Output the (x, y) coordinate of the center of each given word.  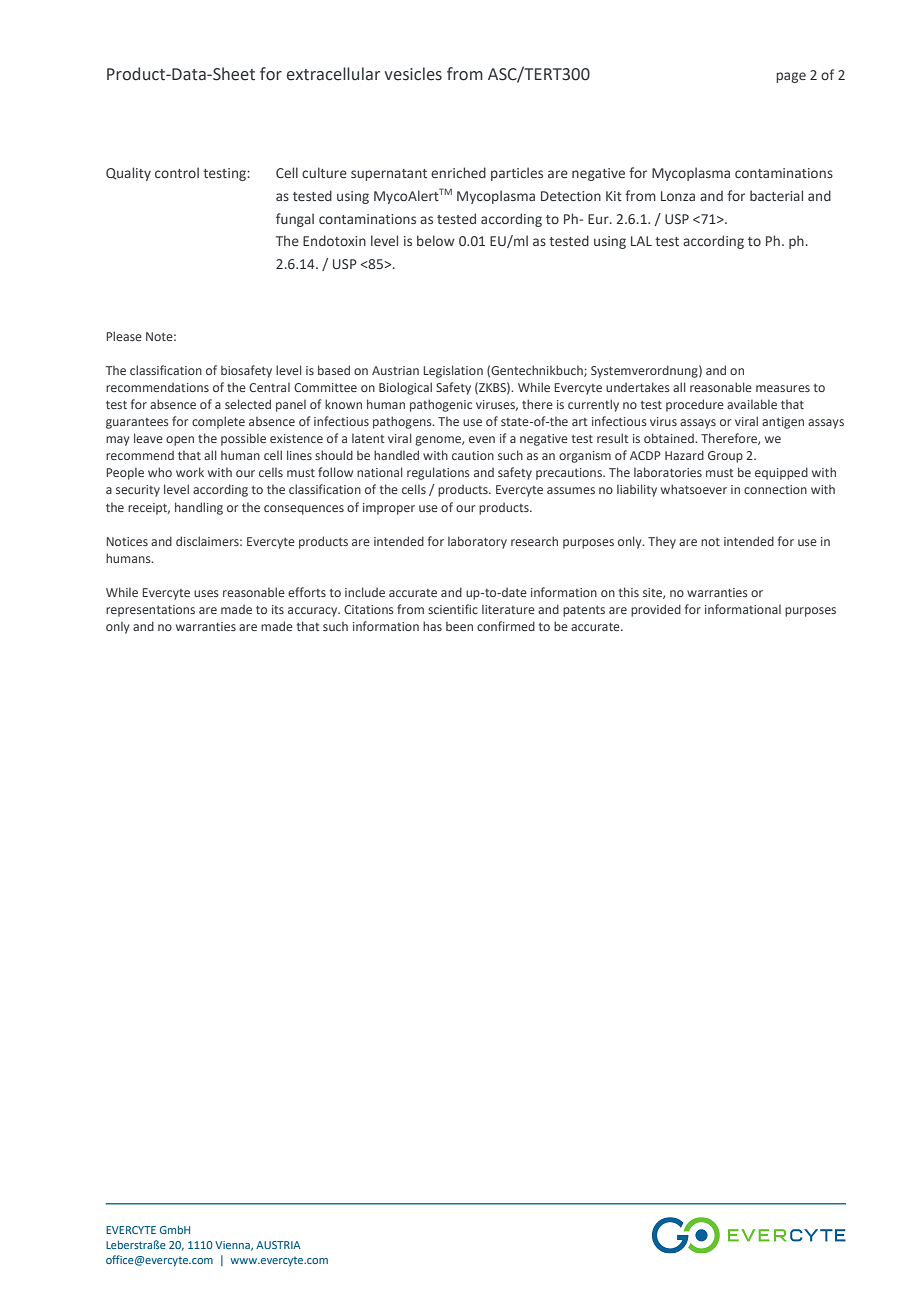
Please (124, 336)
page (791, 77)
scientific (453, 609)
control (177, 172)
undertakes (638, 387)
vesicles (413, 74)
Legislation (453, 371)
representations (150, 611)
